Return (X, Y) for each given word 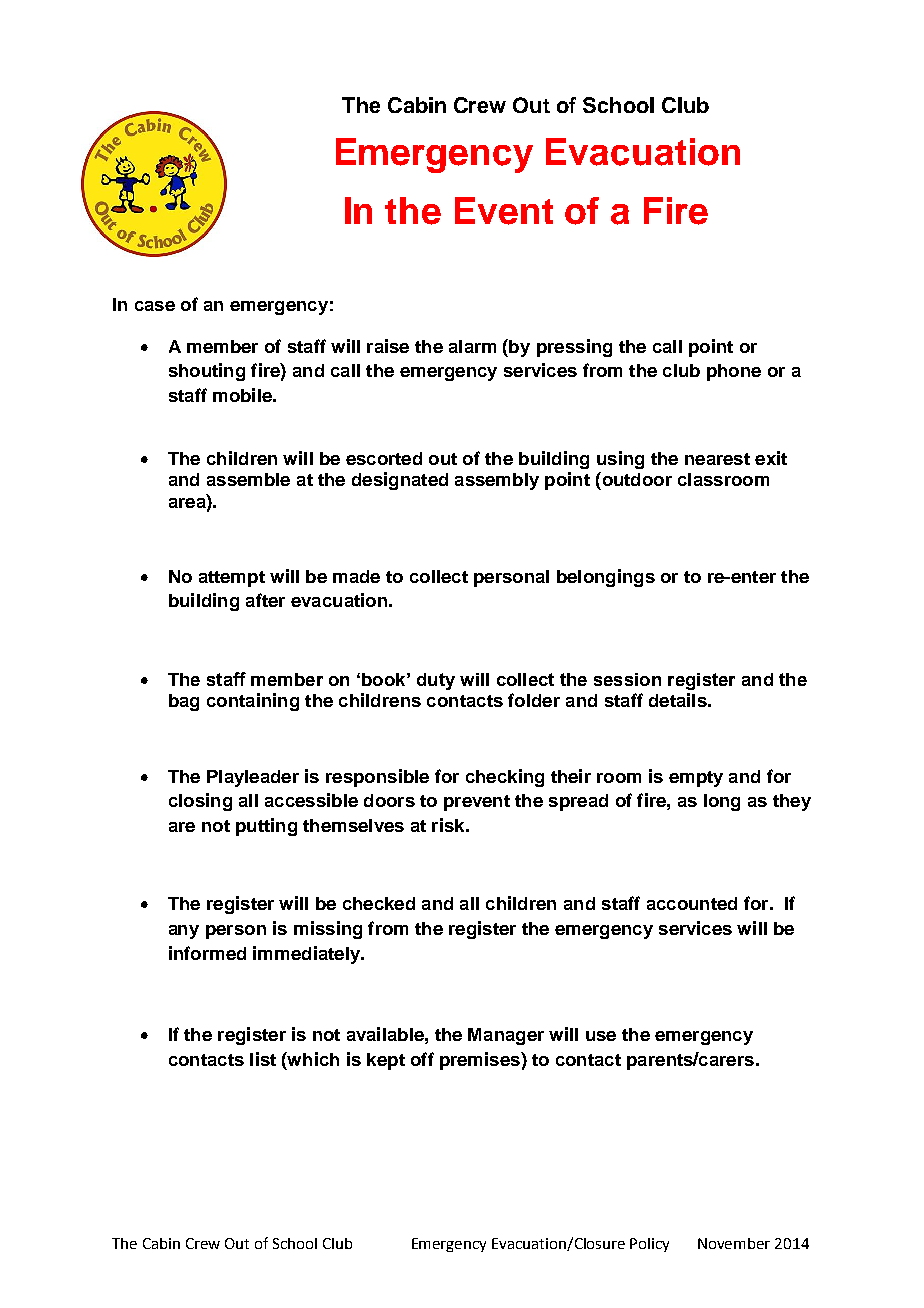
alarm (472, 346)
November (734, 1243)
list (263, 1059)
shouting (207, 372)
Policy (649, 1245)
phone (734, 372)
